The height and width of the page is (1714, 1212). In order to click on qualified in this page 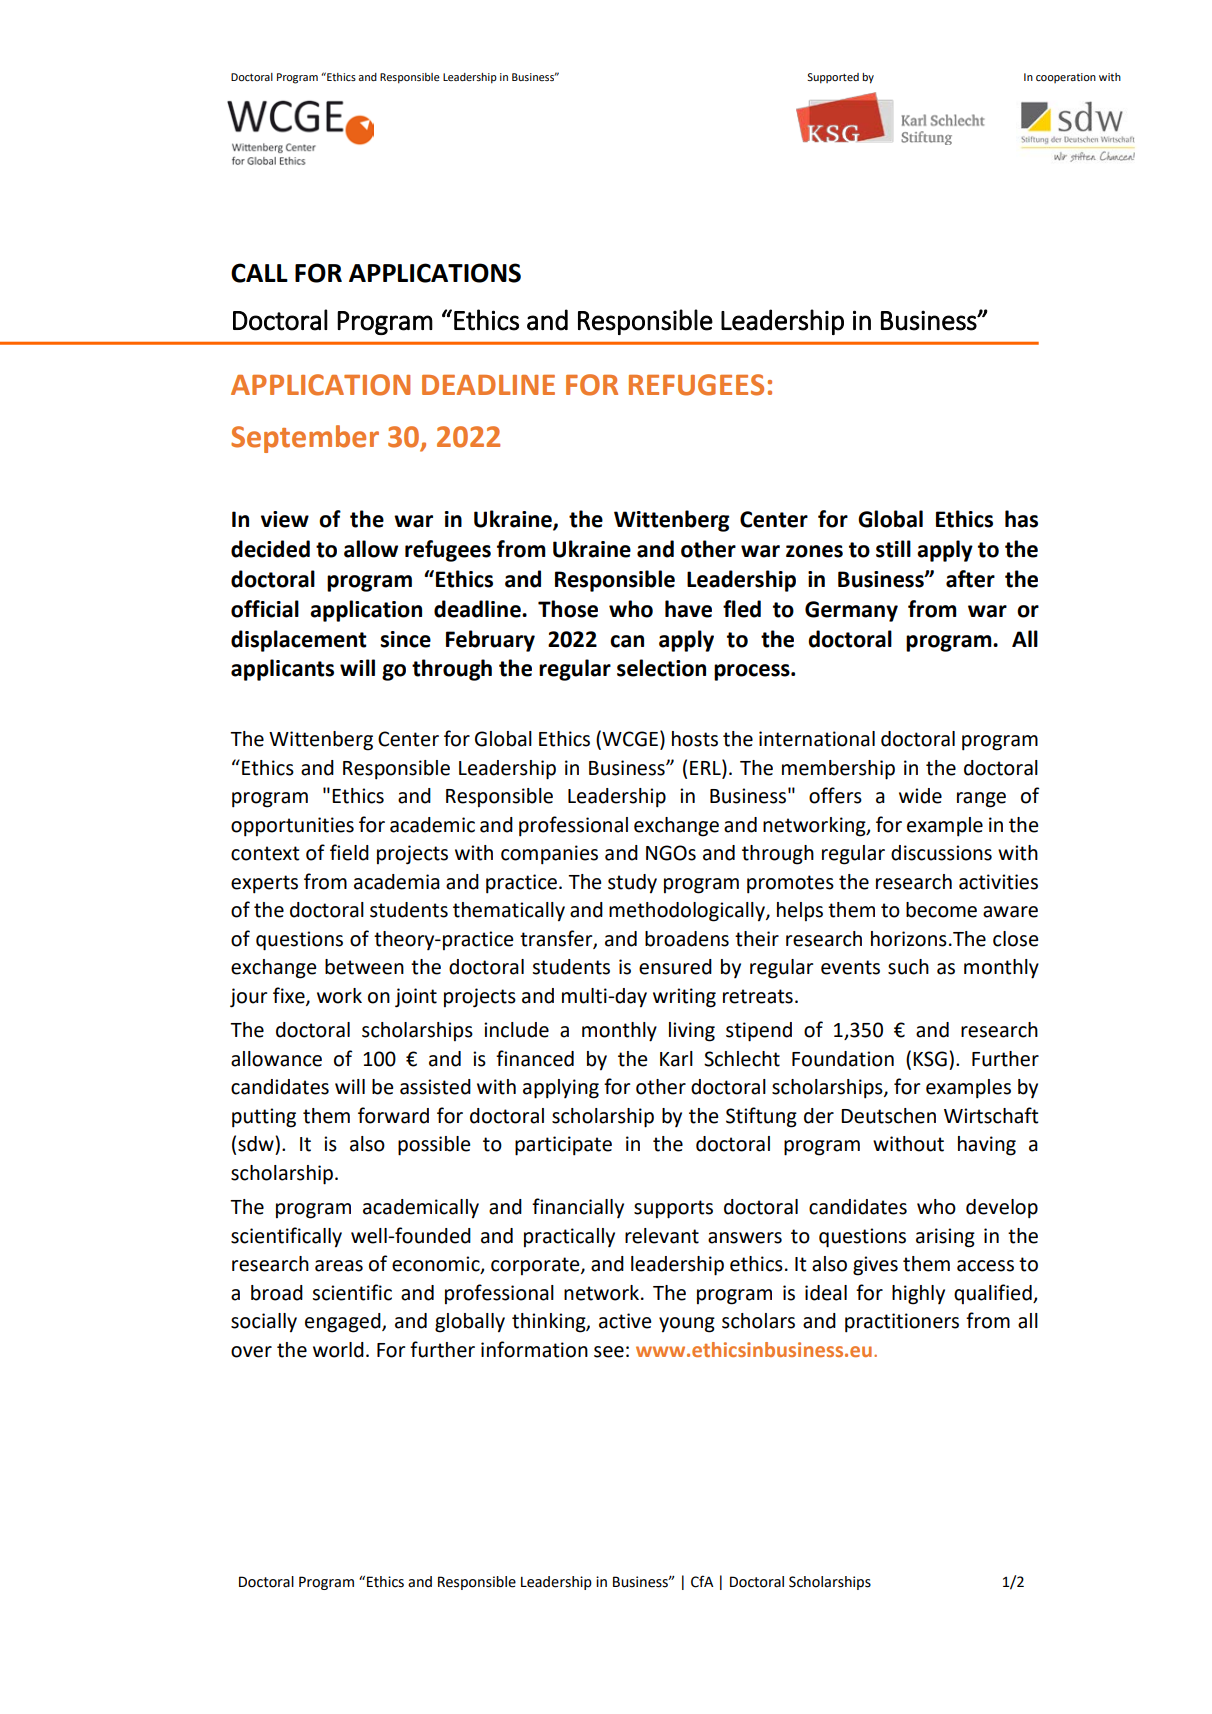, I will do `click(994, 1294)`.
